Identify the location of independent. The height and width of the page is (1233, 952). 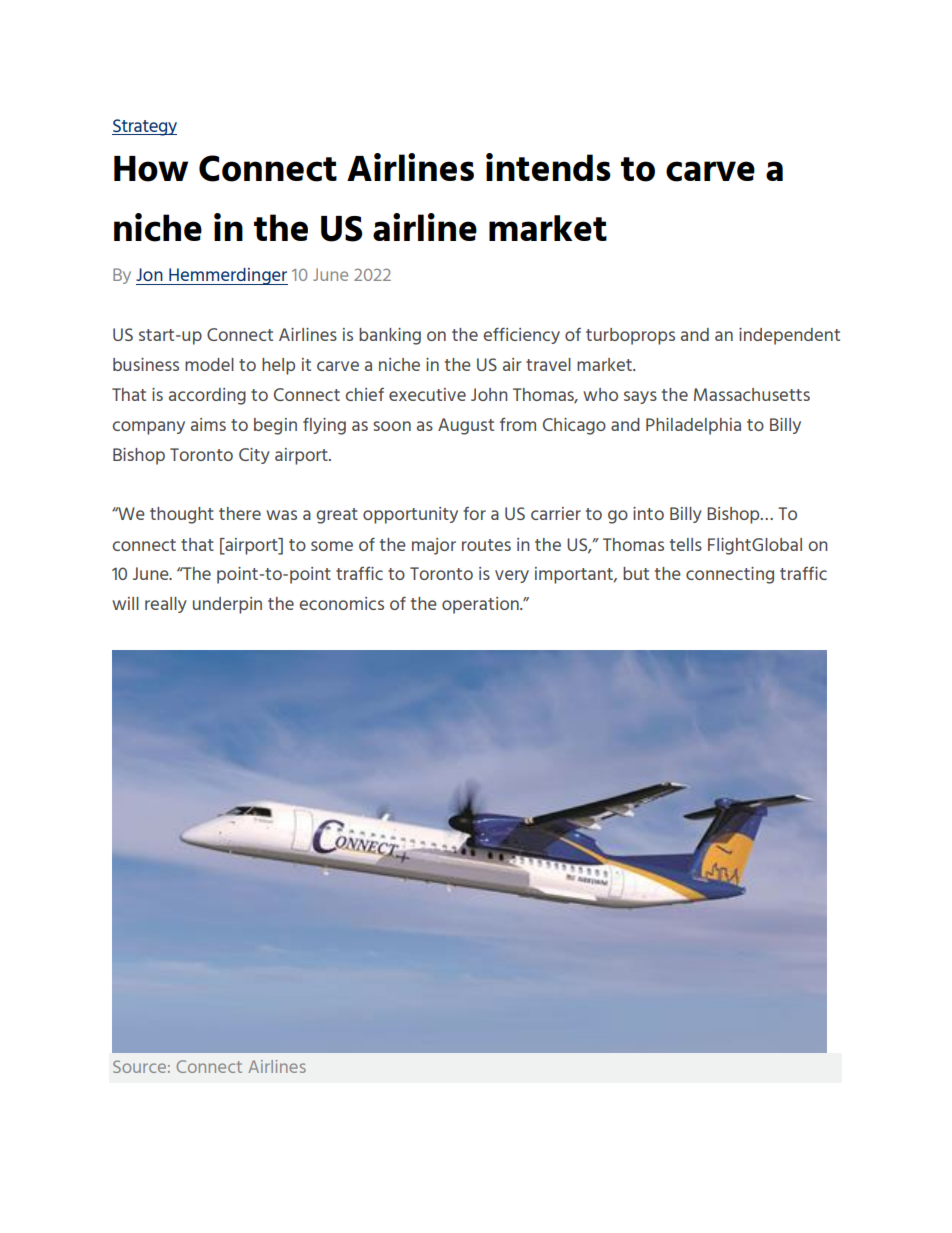
(789, 336).
